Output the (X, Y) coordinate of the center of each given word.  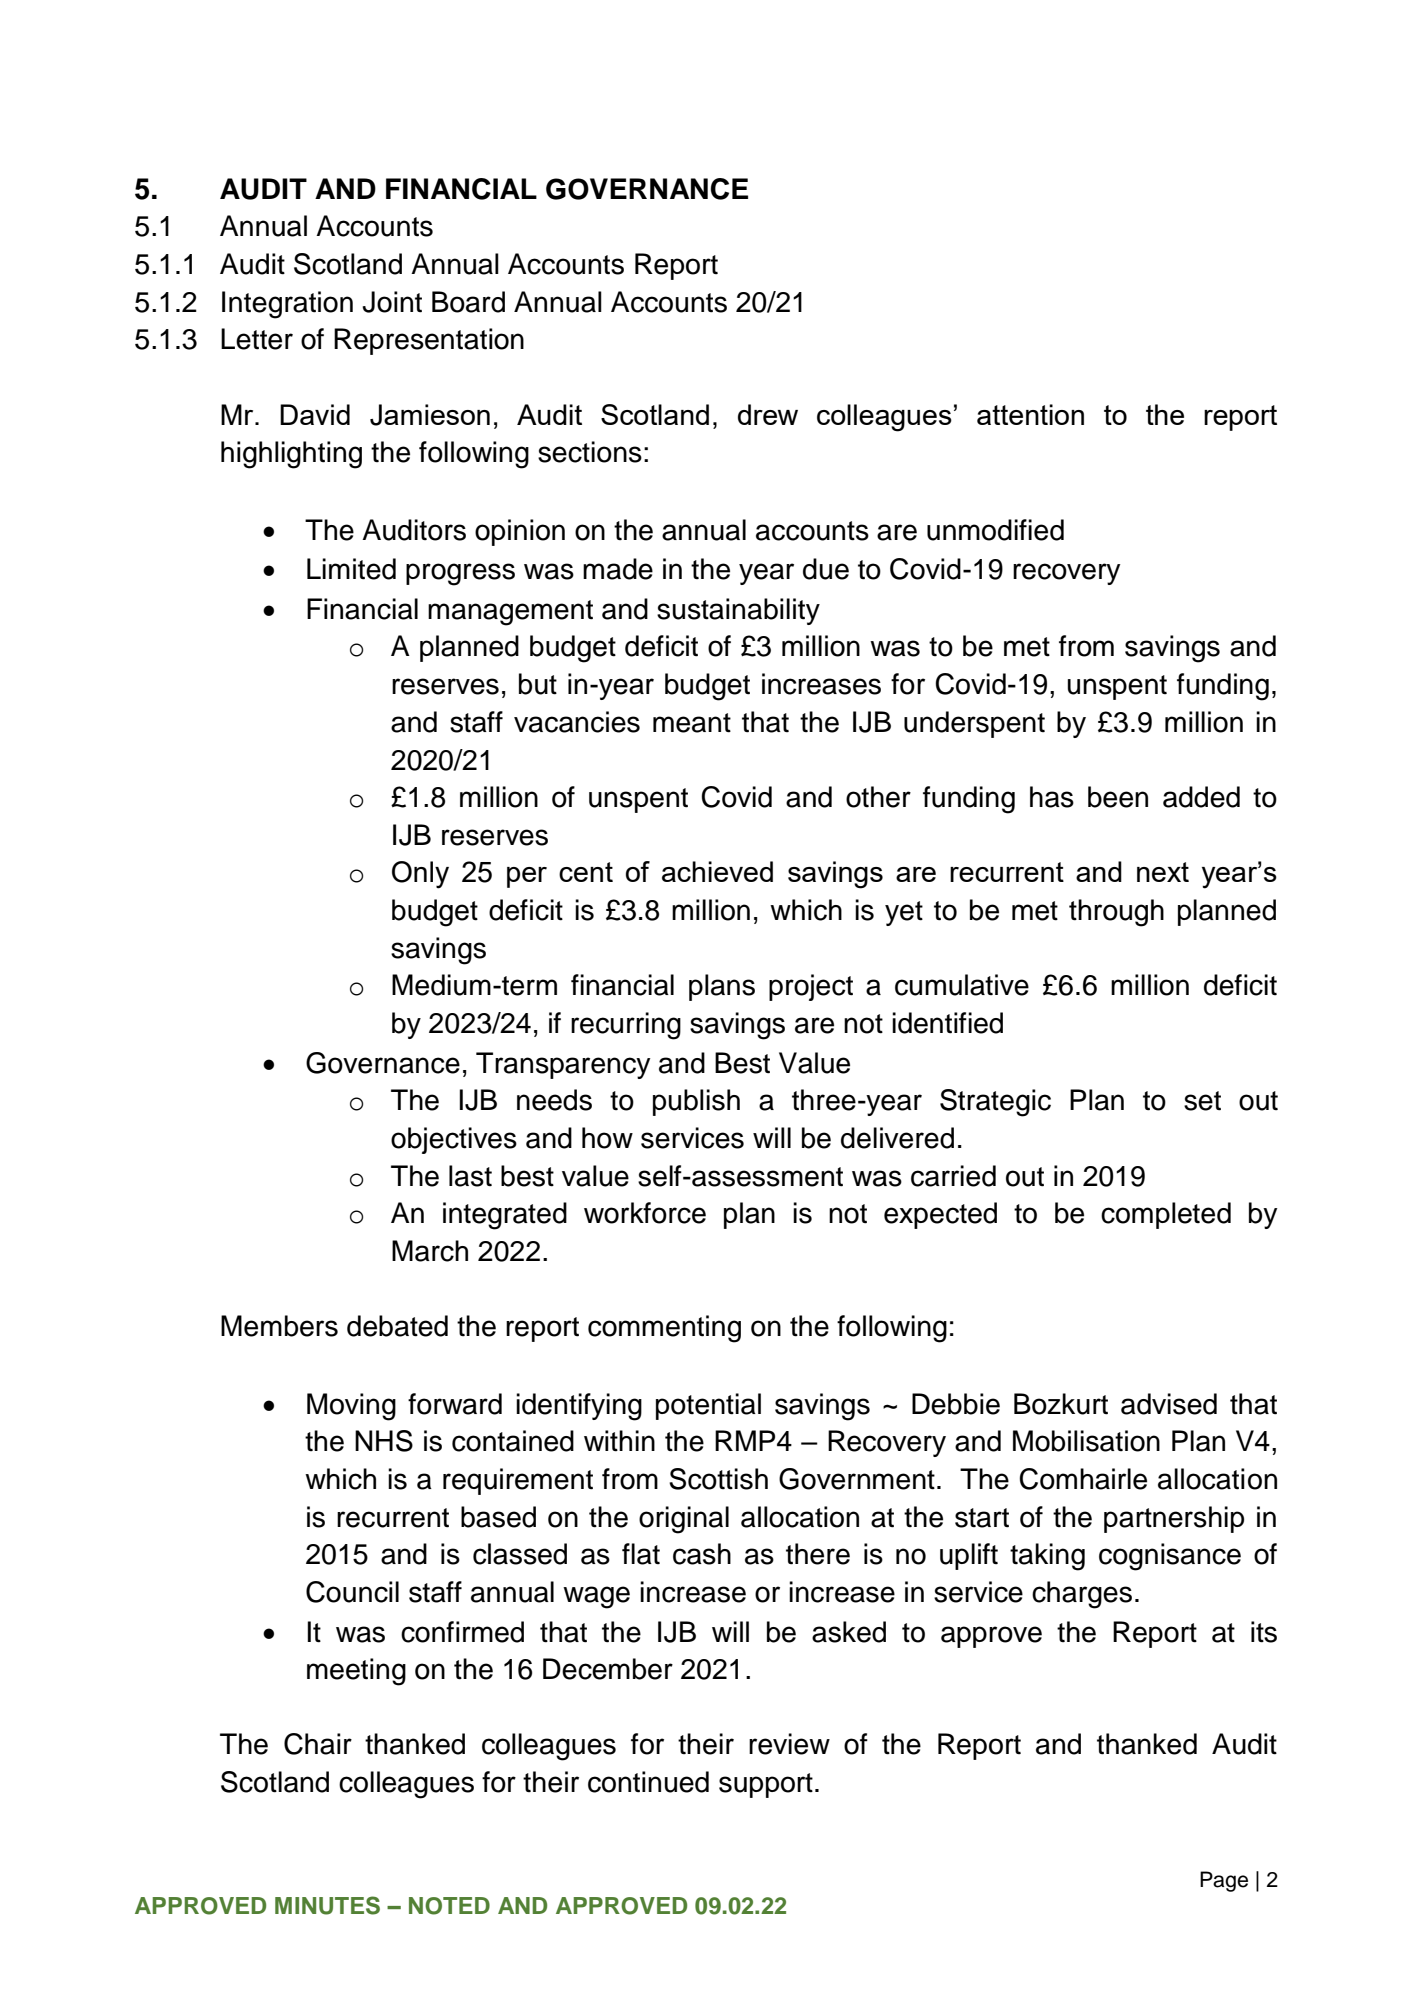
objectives (454, 1140)
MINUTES (327, 1905)
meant (692, 723)
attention (1030, 414)
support (766, 1785)
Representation (429, 341)
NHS (384, 1441)
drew (768, 414)
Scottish (718, 1479)
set (1202, 1101)
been (1118, 797)
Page (1224, 1881)
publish (696, 1102)
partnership (1174, 1519)
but (538, 684)
